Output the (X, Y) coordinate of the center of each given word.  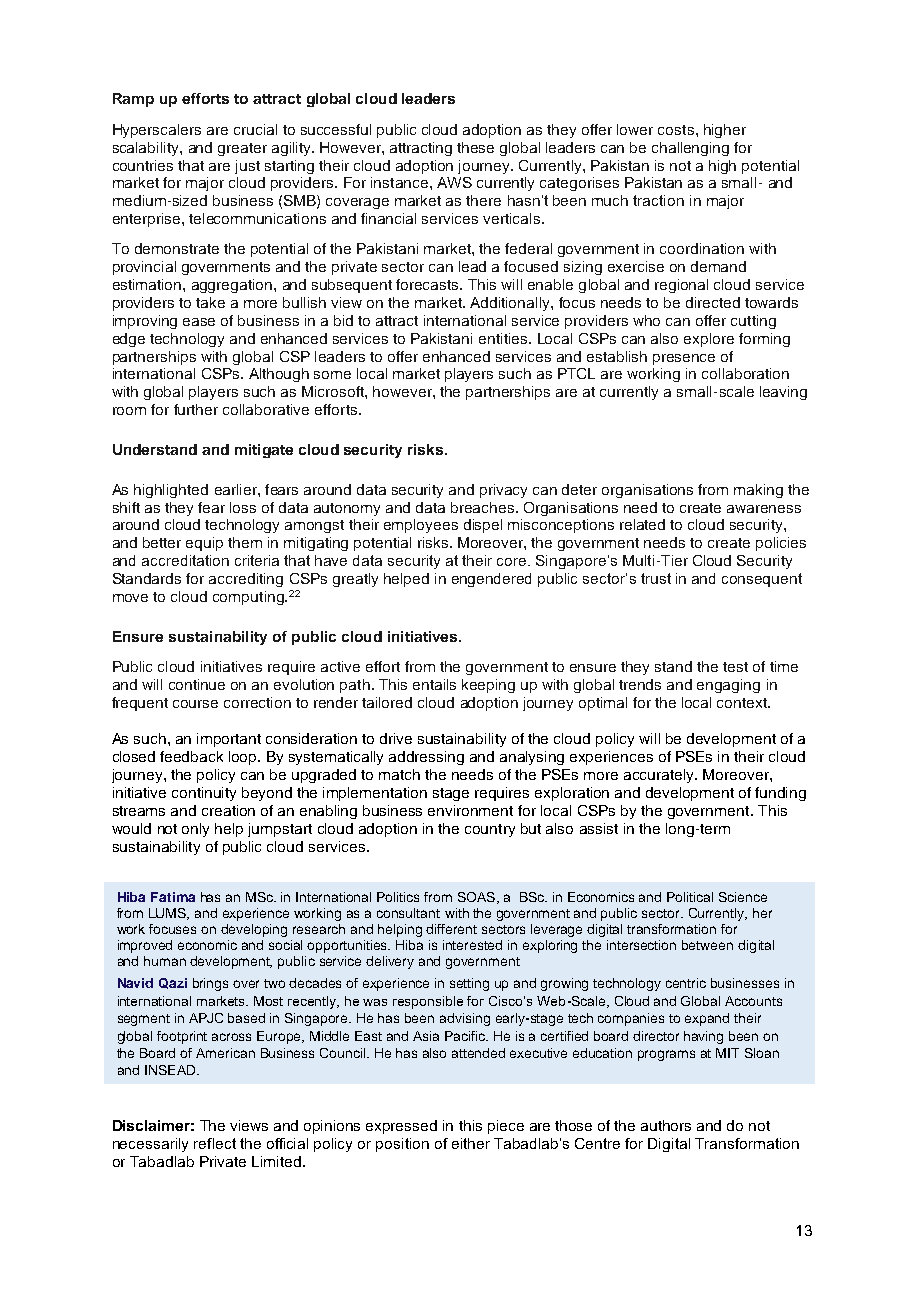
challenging (690, 149)
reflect (215, 1143)
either (471, 1143)
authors (666, 1125)
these (475, 147)
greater (242, 149)
